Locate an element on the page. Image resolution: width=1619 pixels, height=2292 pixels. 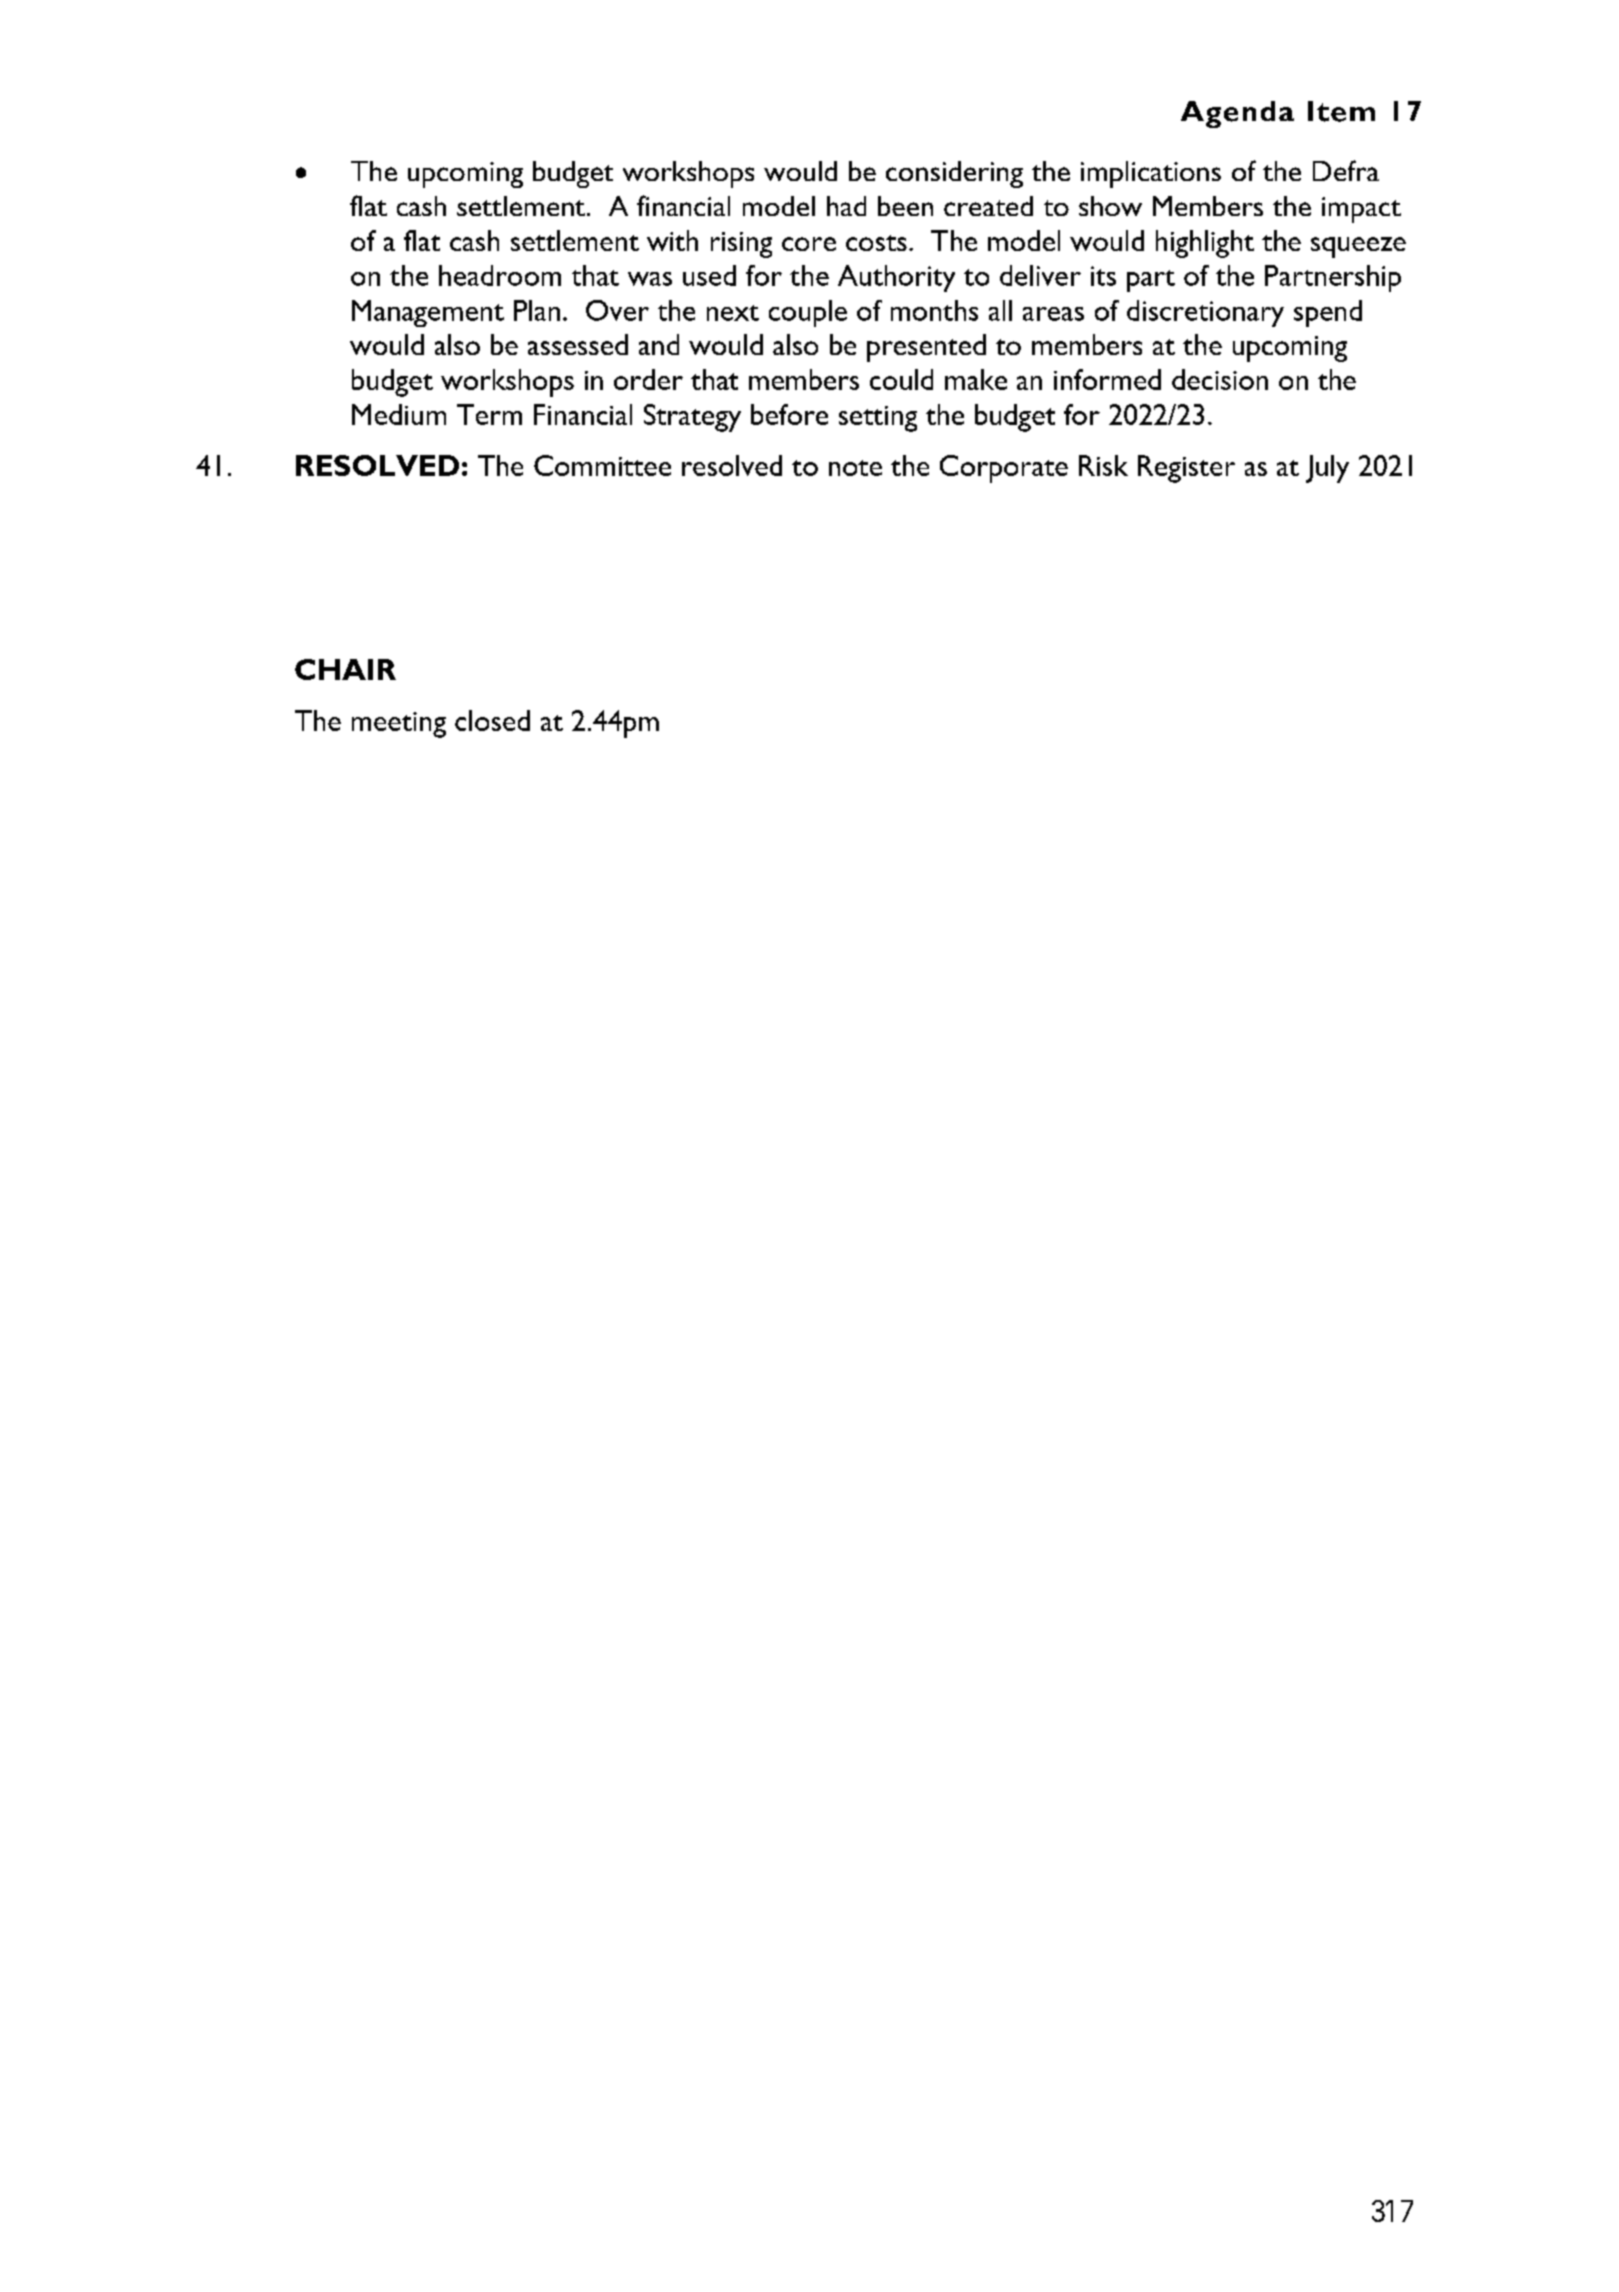
with is located at coordinates (672, 240).
